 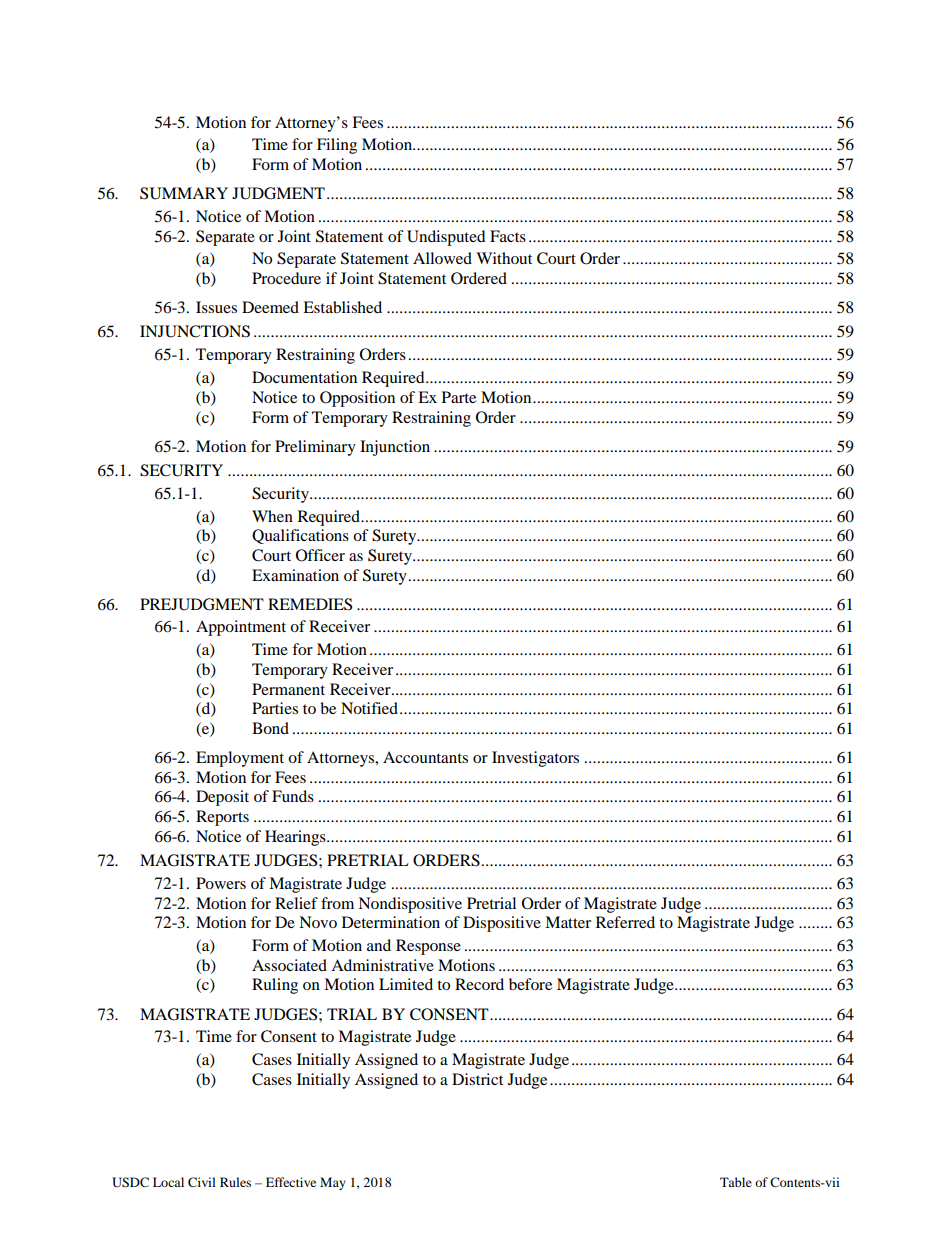 I want to click on Facts, so click(x=508, y=236).
